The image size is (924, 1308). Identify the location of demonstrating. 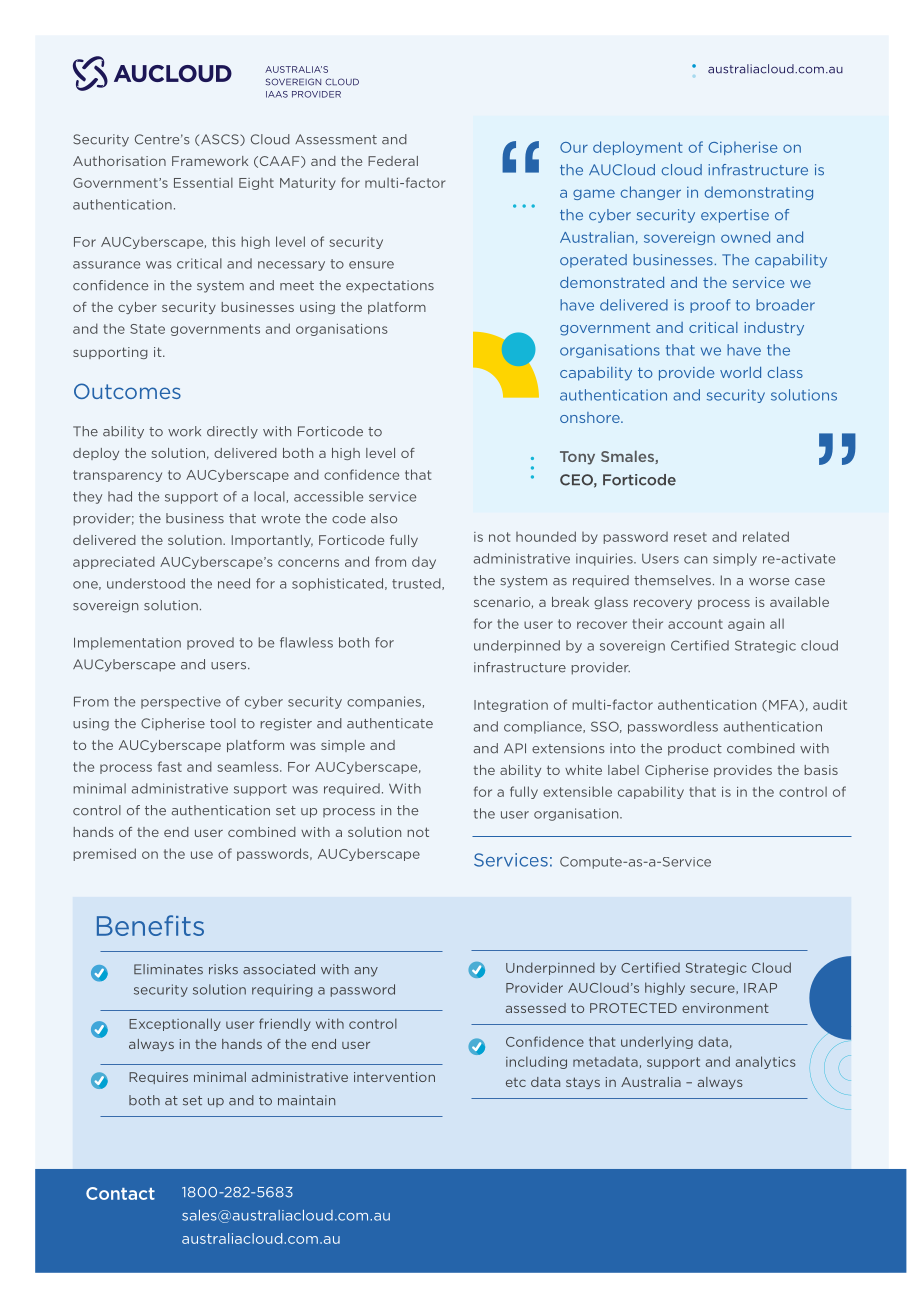
(759, 193).
